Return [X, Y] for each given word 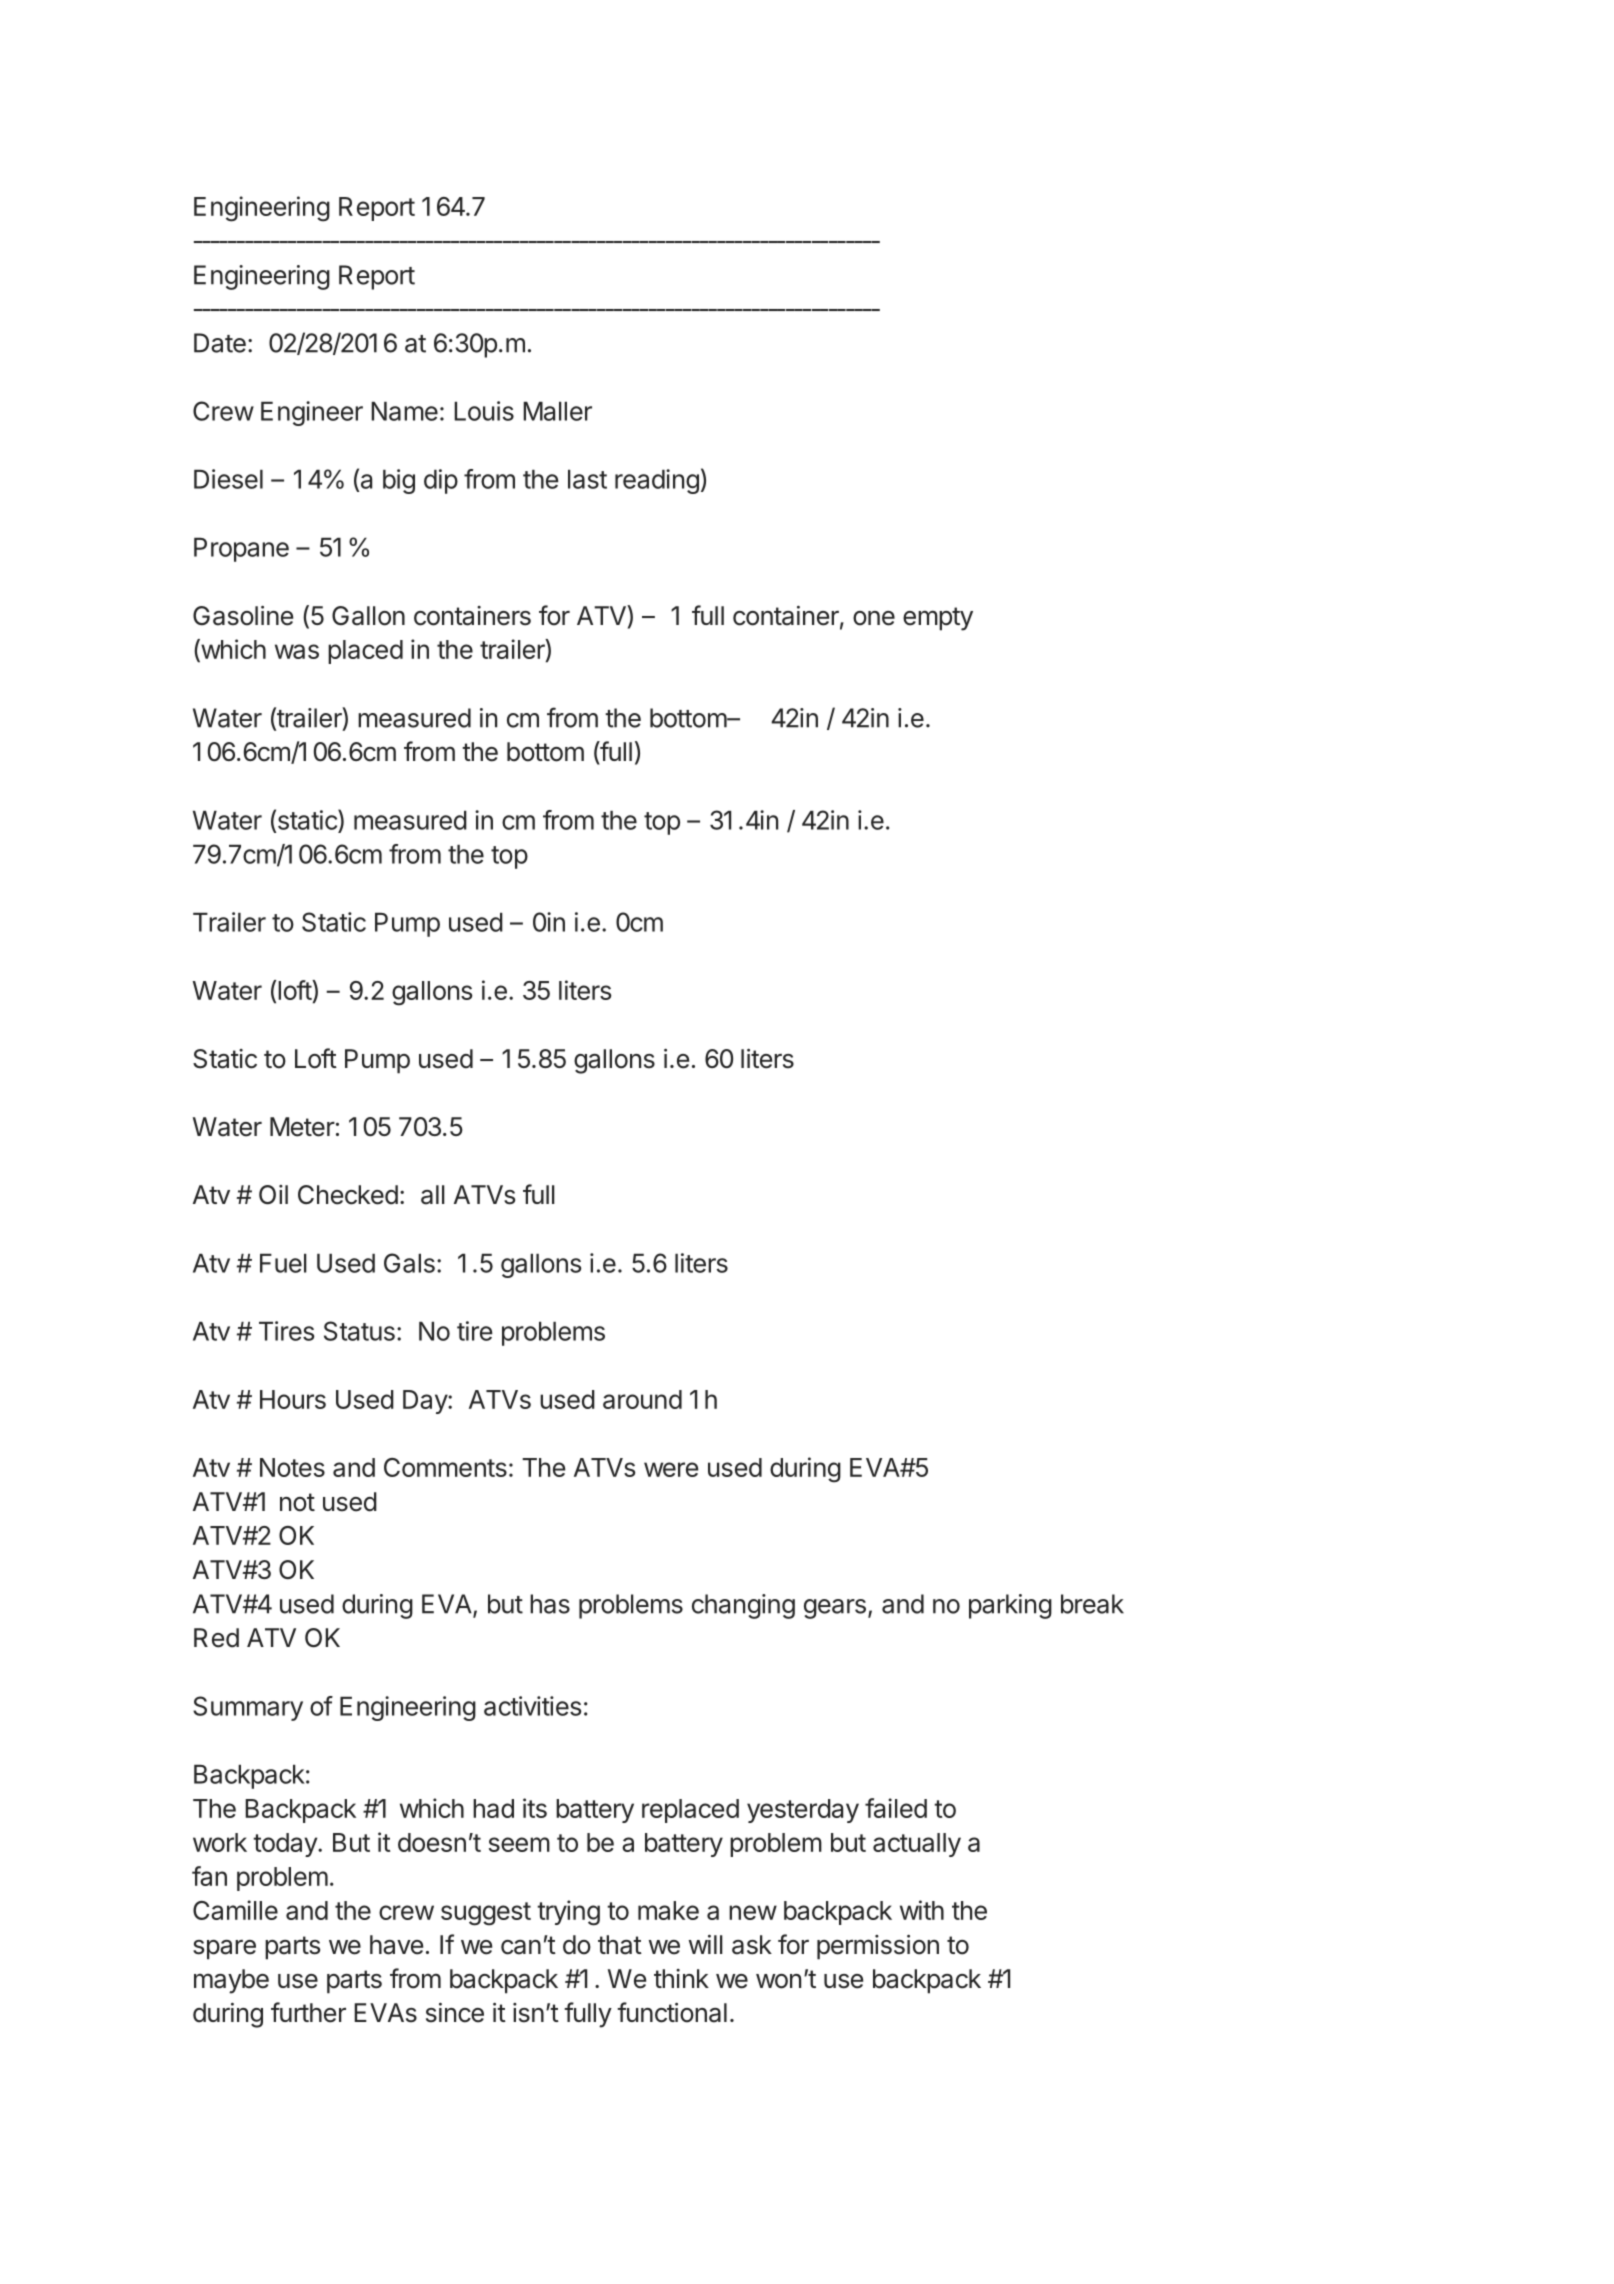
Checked [348, 1195]
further [308, 2012]
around [642, 1399]
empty [938, 619]
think [681, 1978]
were [671, 1469]
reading [657, 481]
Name [404, 411]
